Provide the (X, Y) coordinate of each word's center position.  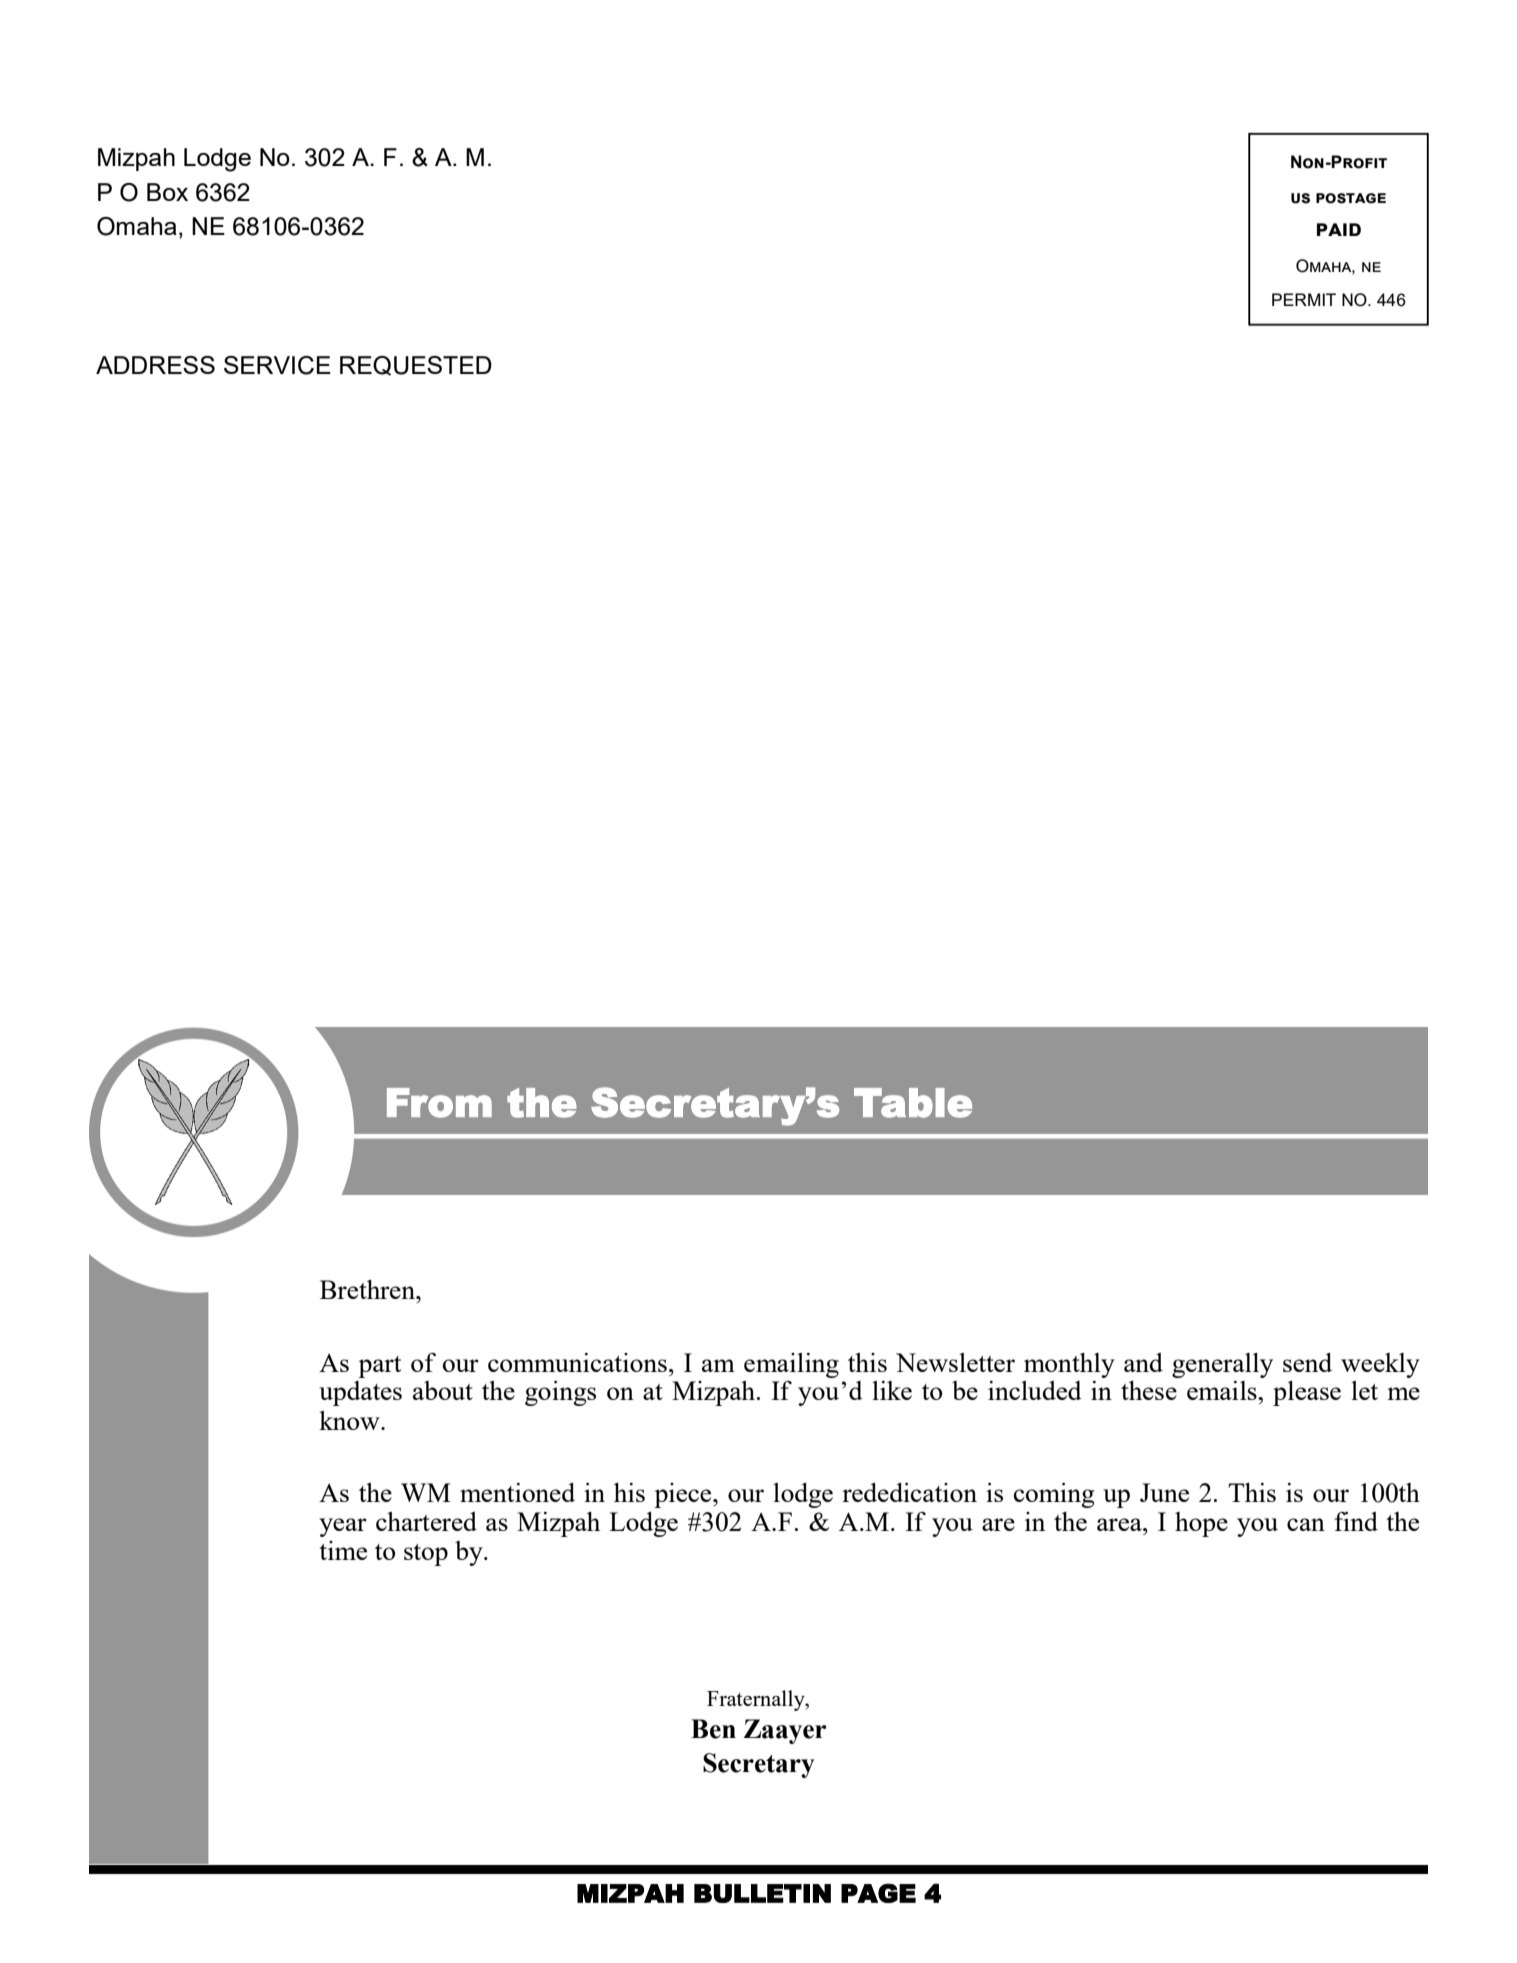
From (439, 1103)
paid (1339, 229)
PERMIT (1304, 299)
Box (167, 192)
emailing (791, 1365)
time (343, 1550)
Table (913, 1103)
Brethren (369, 1289)
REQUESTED (416, 366)
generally (1222, 1365)
